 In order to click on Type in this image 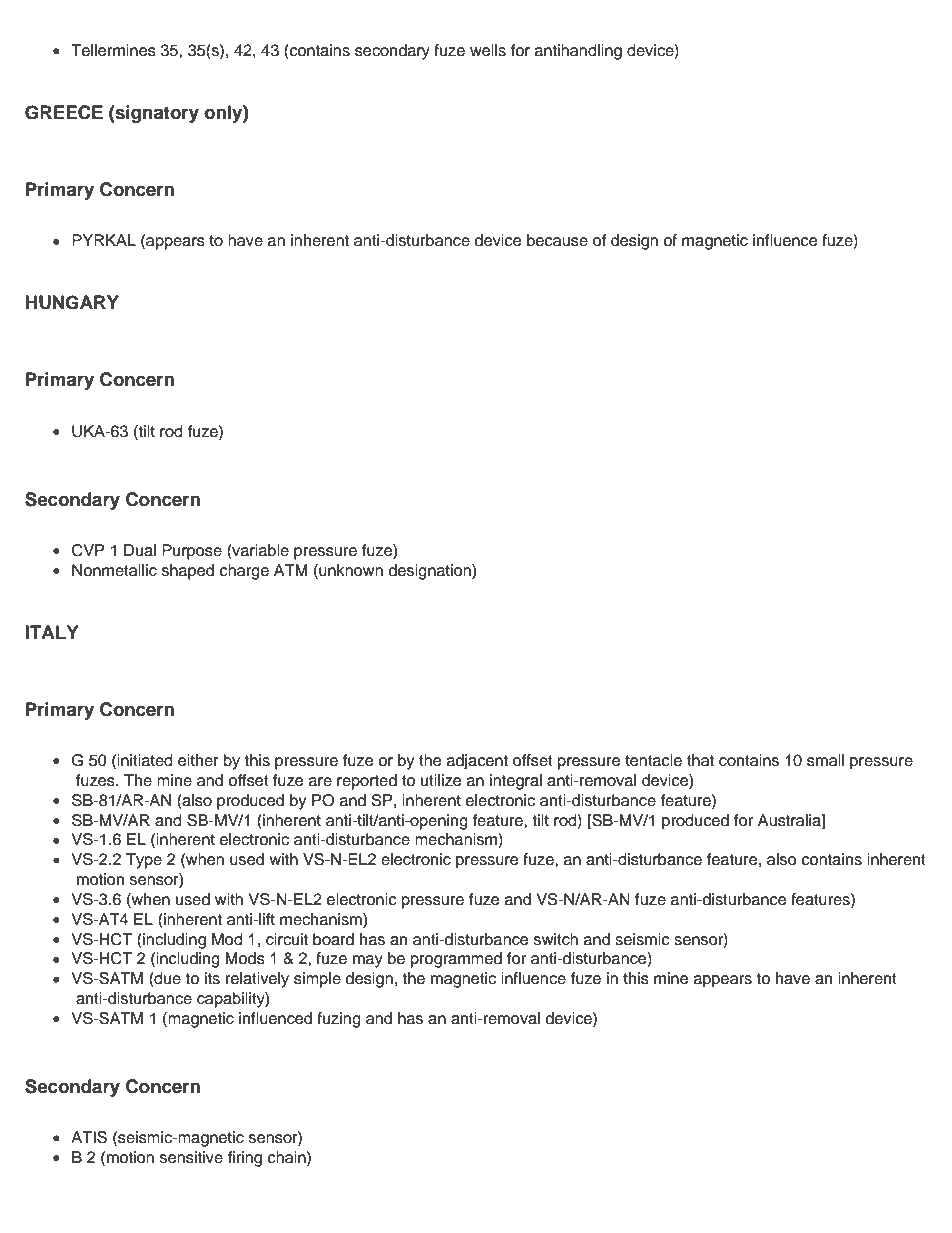, I will do `click(144, 861)`.
